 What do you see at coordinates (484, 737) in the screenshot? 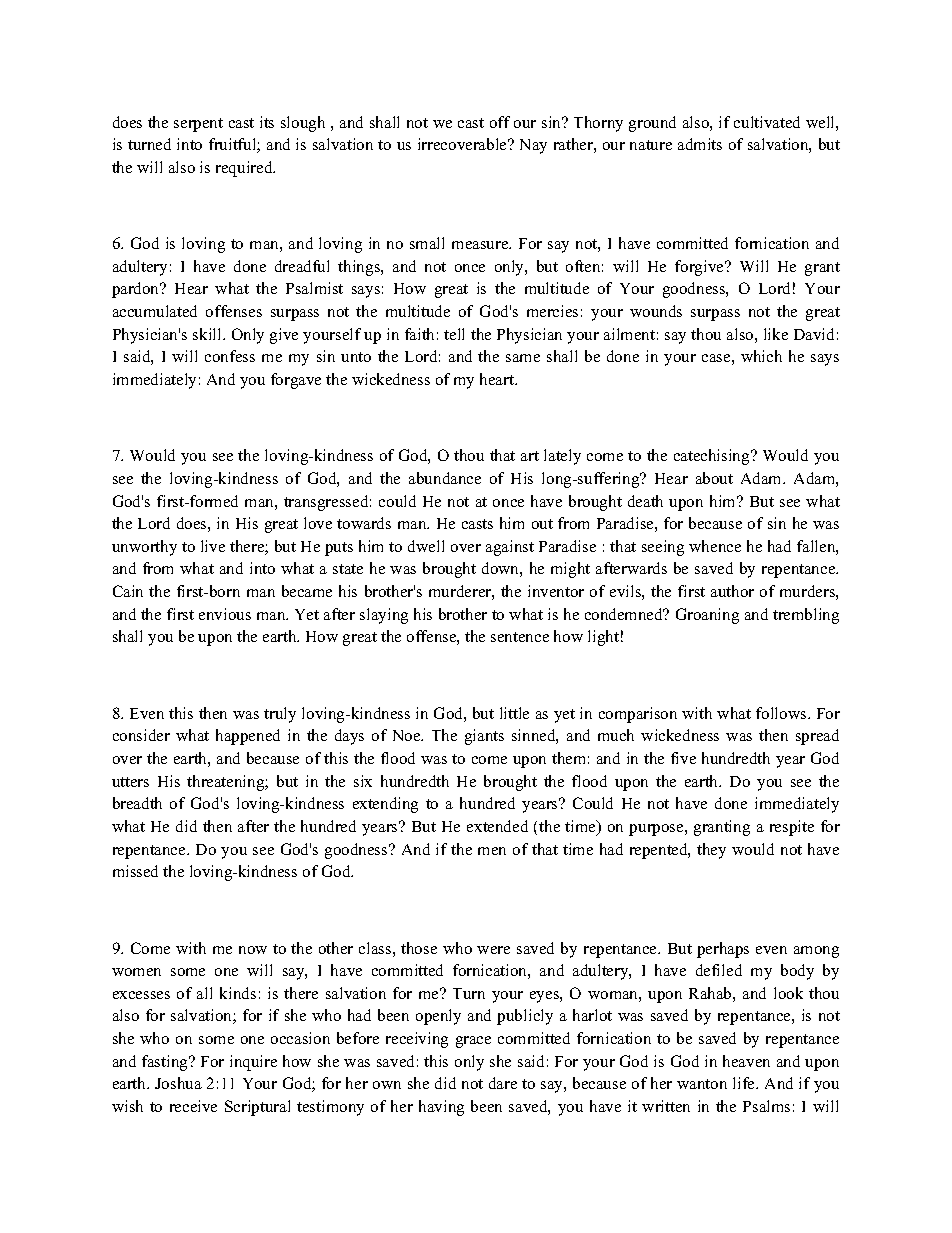
I see `giants` at bounding box center [484, 737].
